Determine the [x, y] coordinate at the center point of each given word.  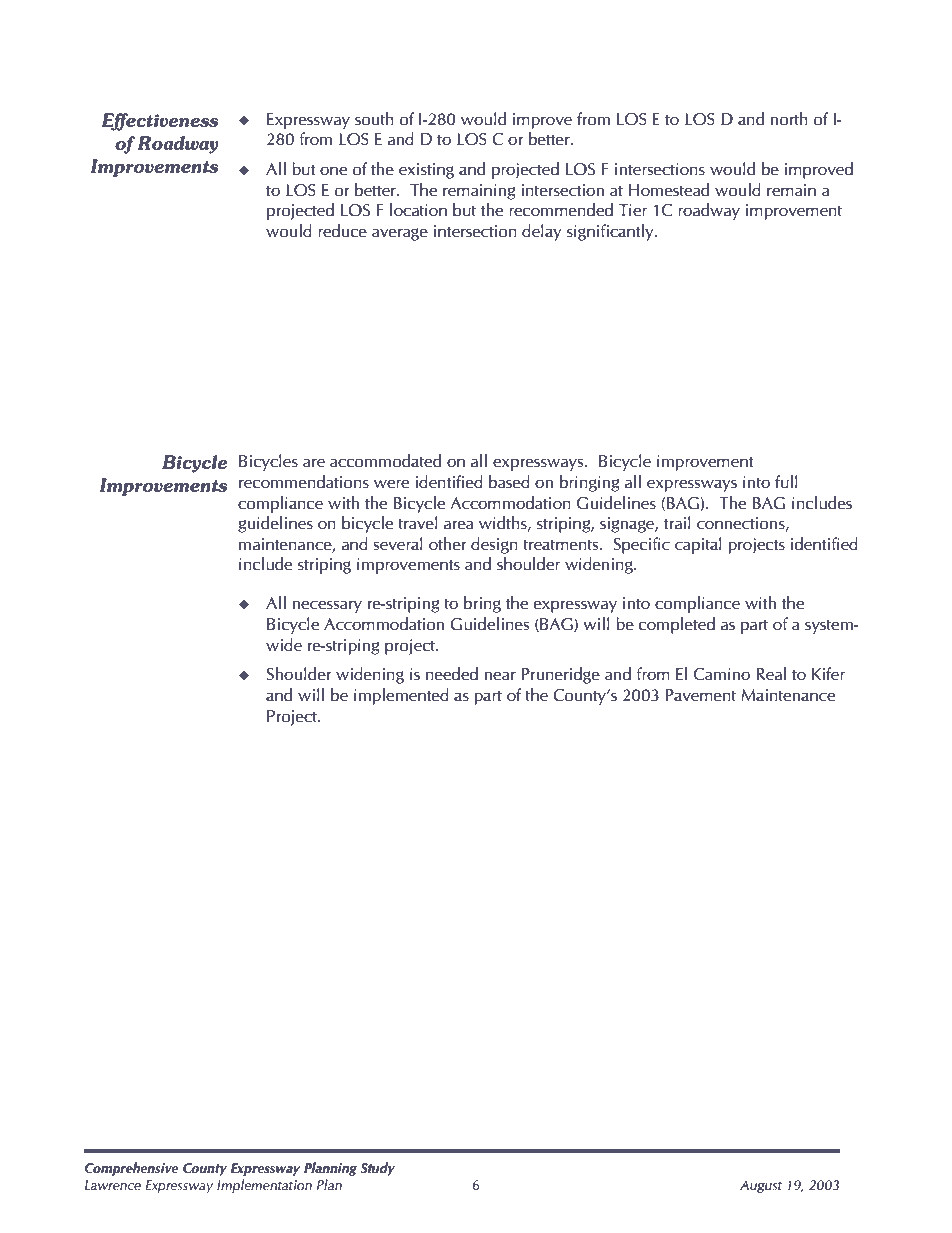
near [500, 676]
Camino [722, 674]
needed [452, 674]
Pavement [700, 695]
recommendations [304, 482]
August [761, 1186]
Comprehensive [131, 1169]
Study [377, 1169]
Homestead [669, 190]
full [786, 482]
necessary [327, 606]
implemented [401, 696]
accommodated [385, 461]
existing [426, 171]
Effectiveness [159, 122]
